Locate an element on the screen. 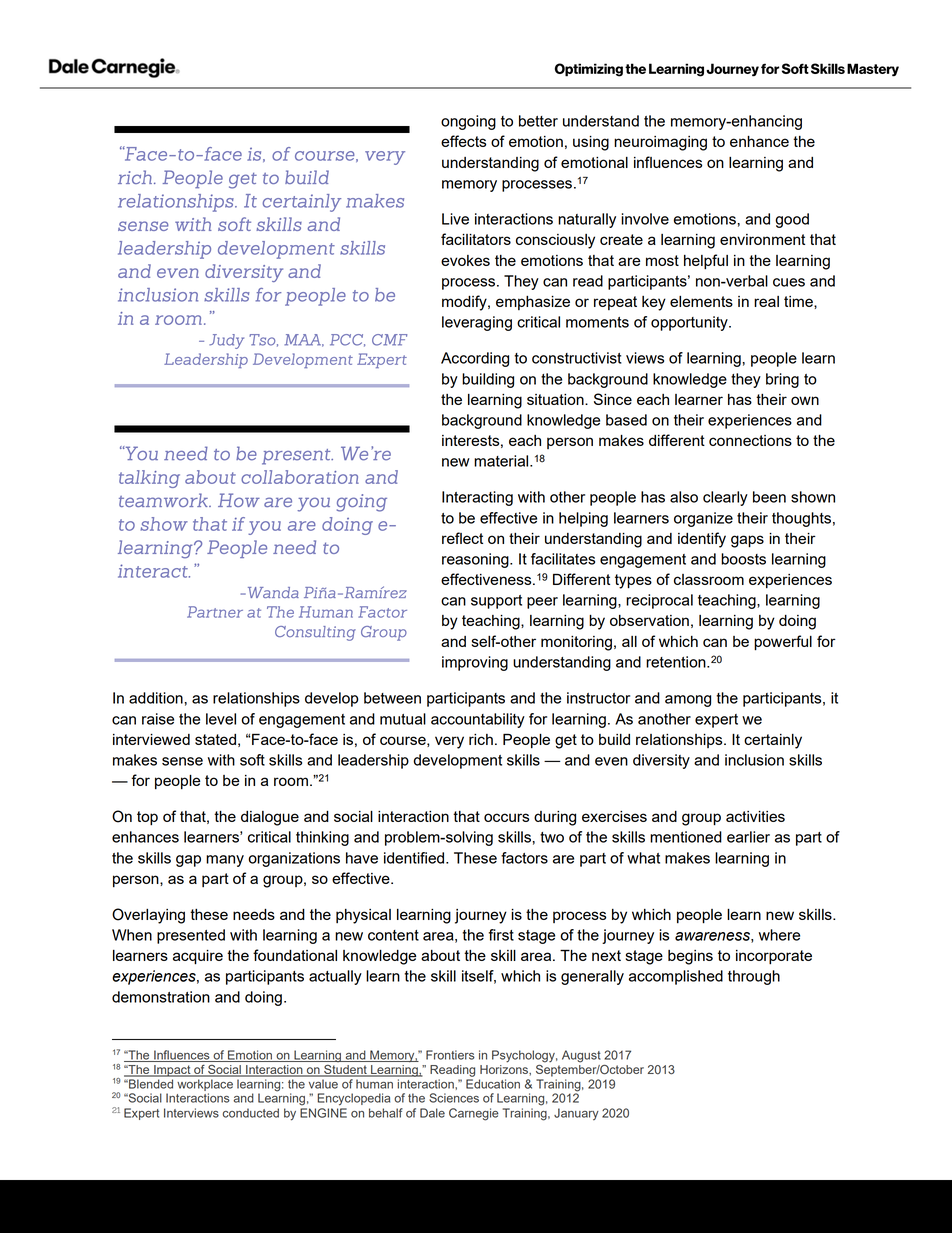  connections is located at coordinates (750, 440).
